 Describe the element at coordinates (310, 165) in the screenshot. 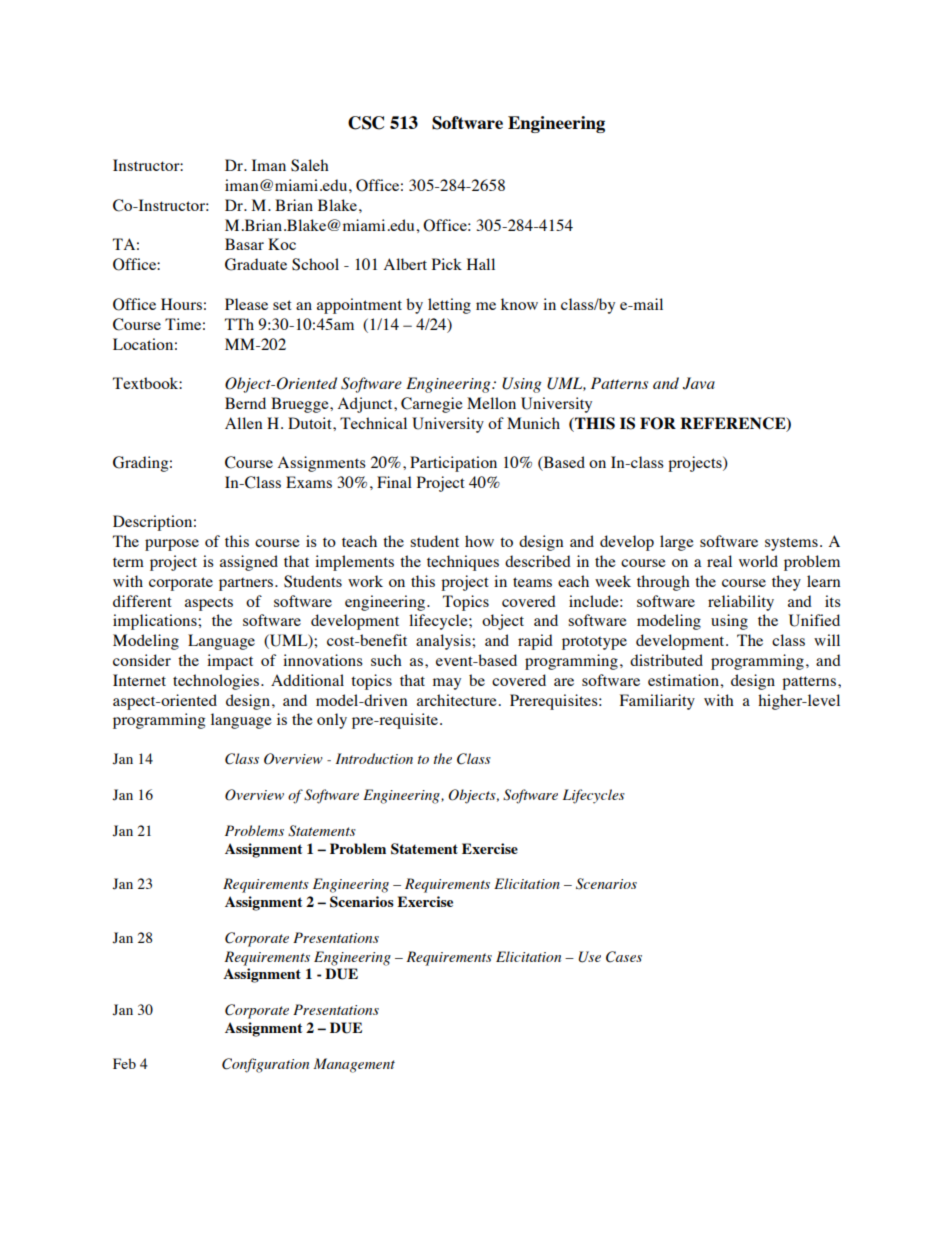

I see `Saleh` at that location.
